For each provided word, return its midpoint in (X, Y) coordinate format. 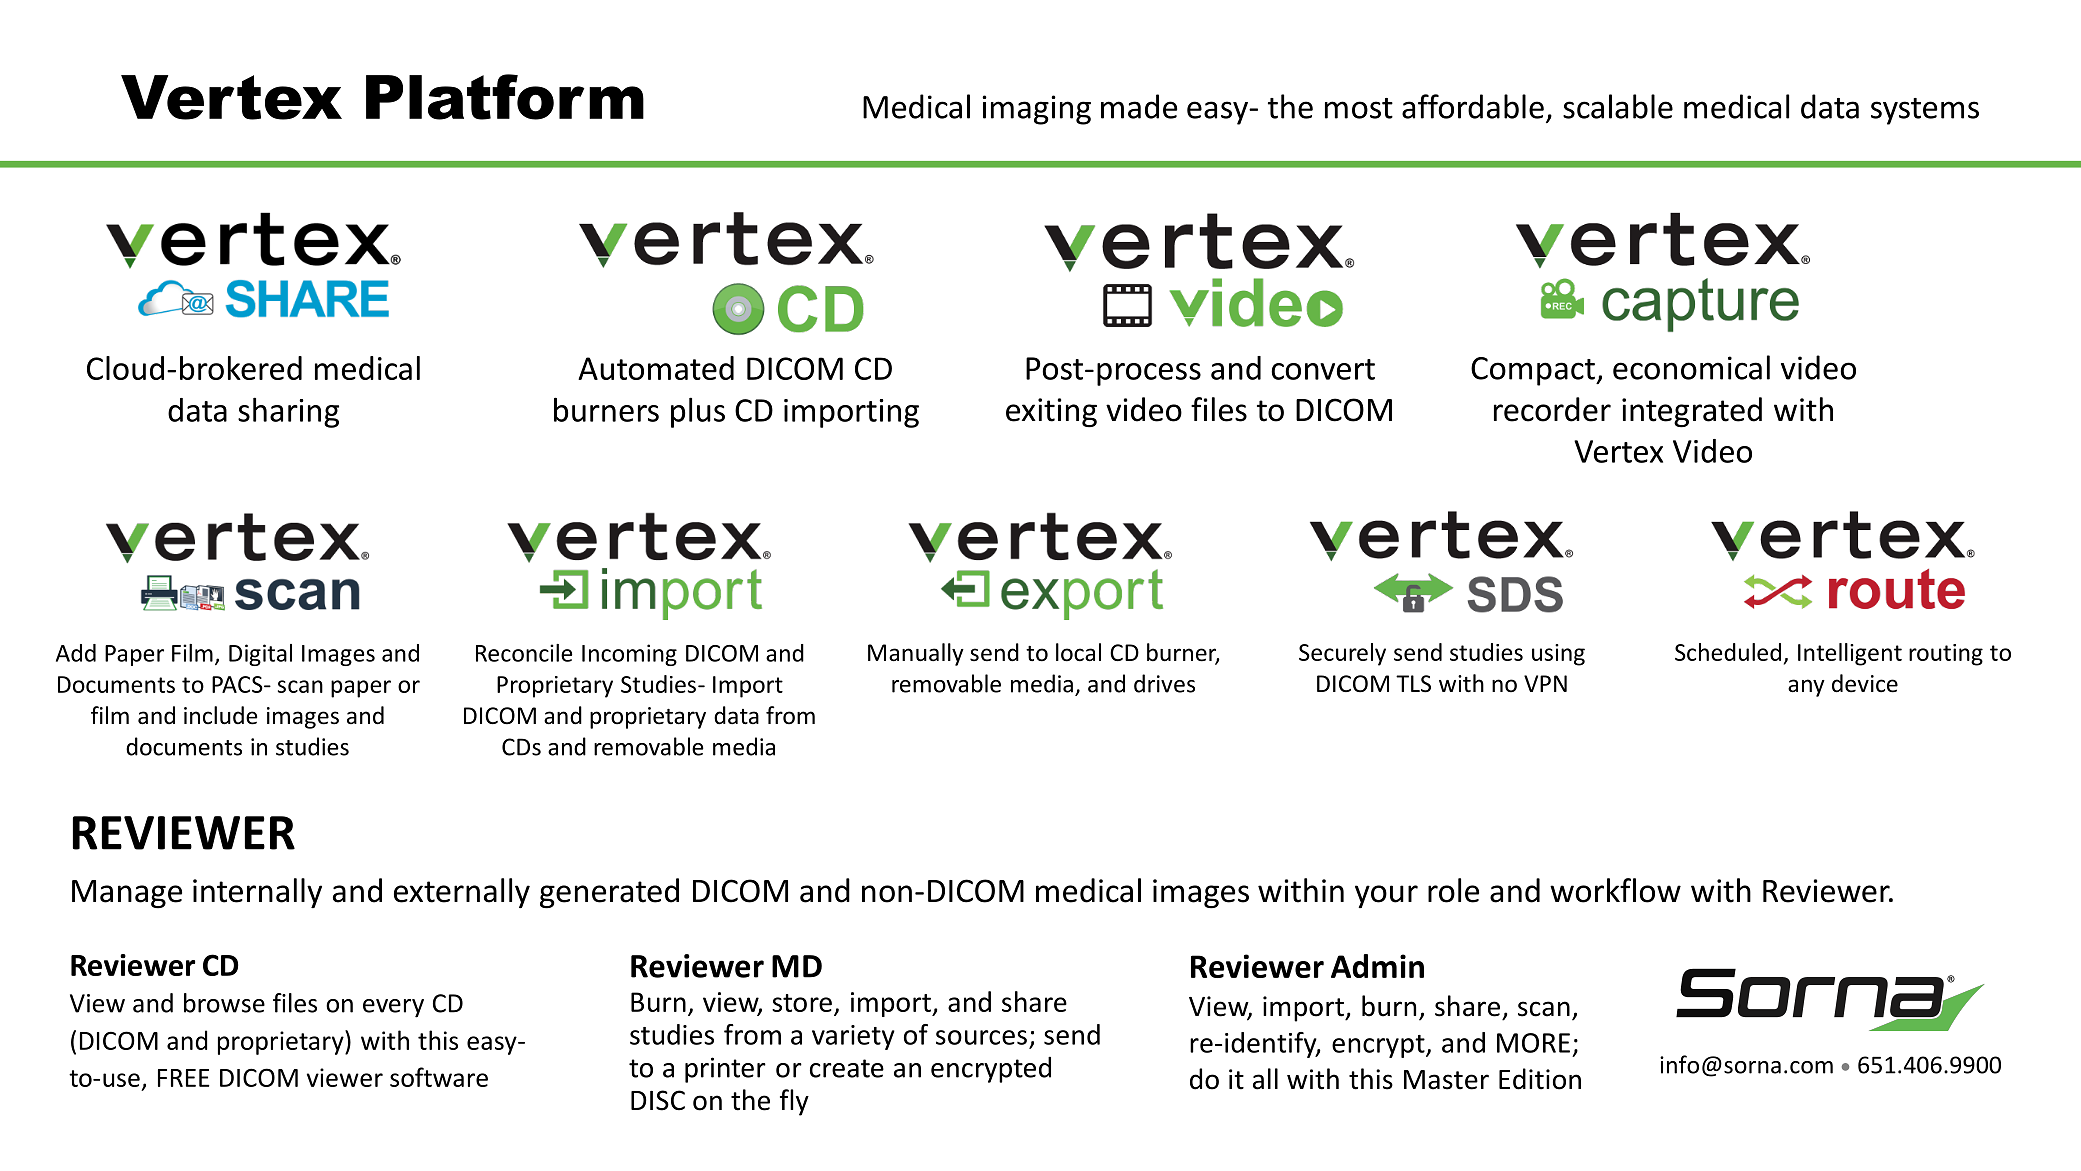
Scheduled (1728, 652)
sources (981, 1037)
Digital (260, 655)
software (439, 1077)
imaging (1036, 110)
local (1078, 652)
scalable (1618, 106)
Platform (505, 97)
